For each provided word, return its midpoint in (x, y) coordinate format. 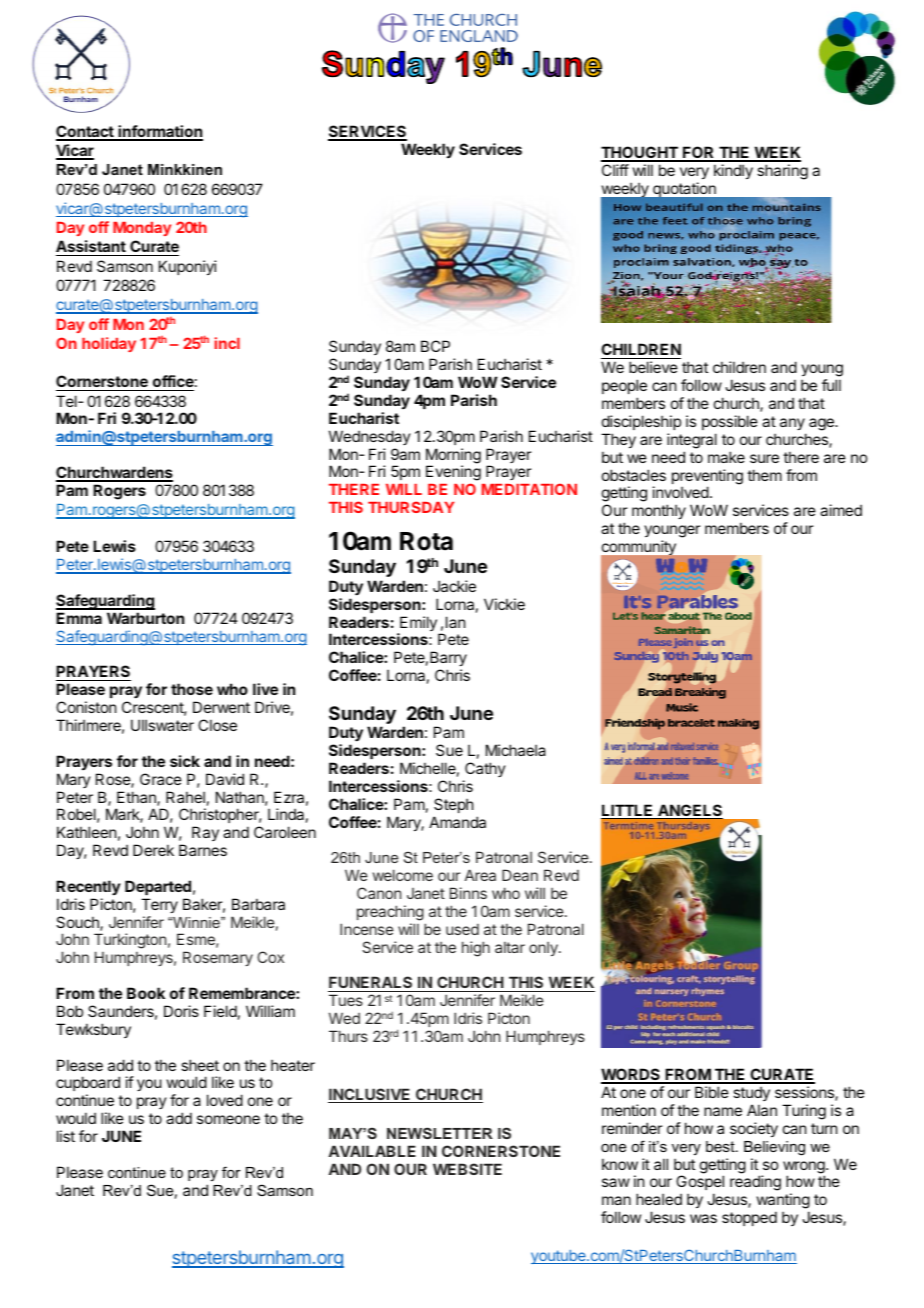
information (159, 132)
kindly (733, 171)
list (66, 1136)
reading (755, 1183)
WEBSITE (467, 1169)
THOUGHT (640, 153)
